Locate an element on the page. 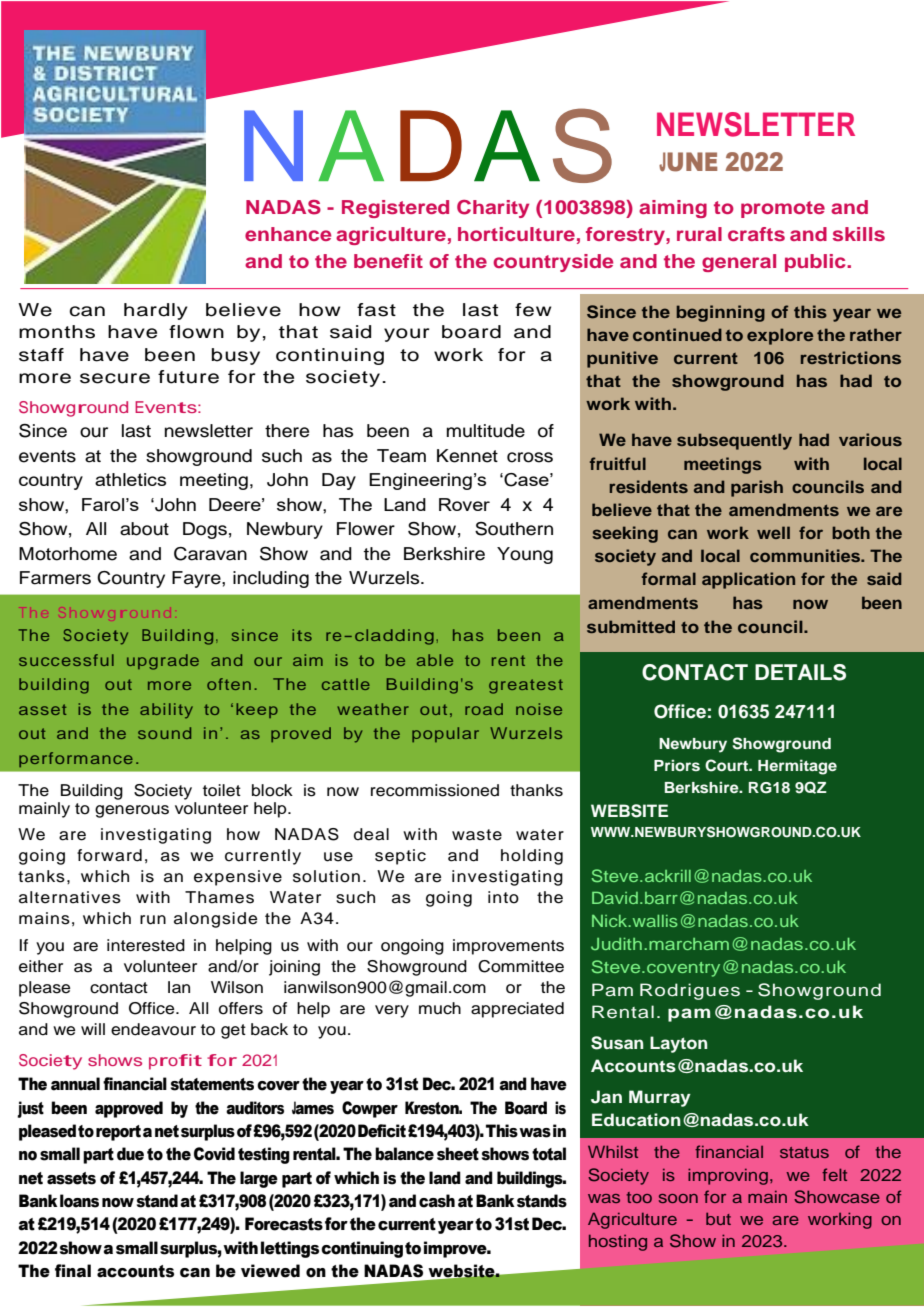 The width and height of the document is (924, 1309). Rover is located at coordinates (464, 504).
